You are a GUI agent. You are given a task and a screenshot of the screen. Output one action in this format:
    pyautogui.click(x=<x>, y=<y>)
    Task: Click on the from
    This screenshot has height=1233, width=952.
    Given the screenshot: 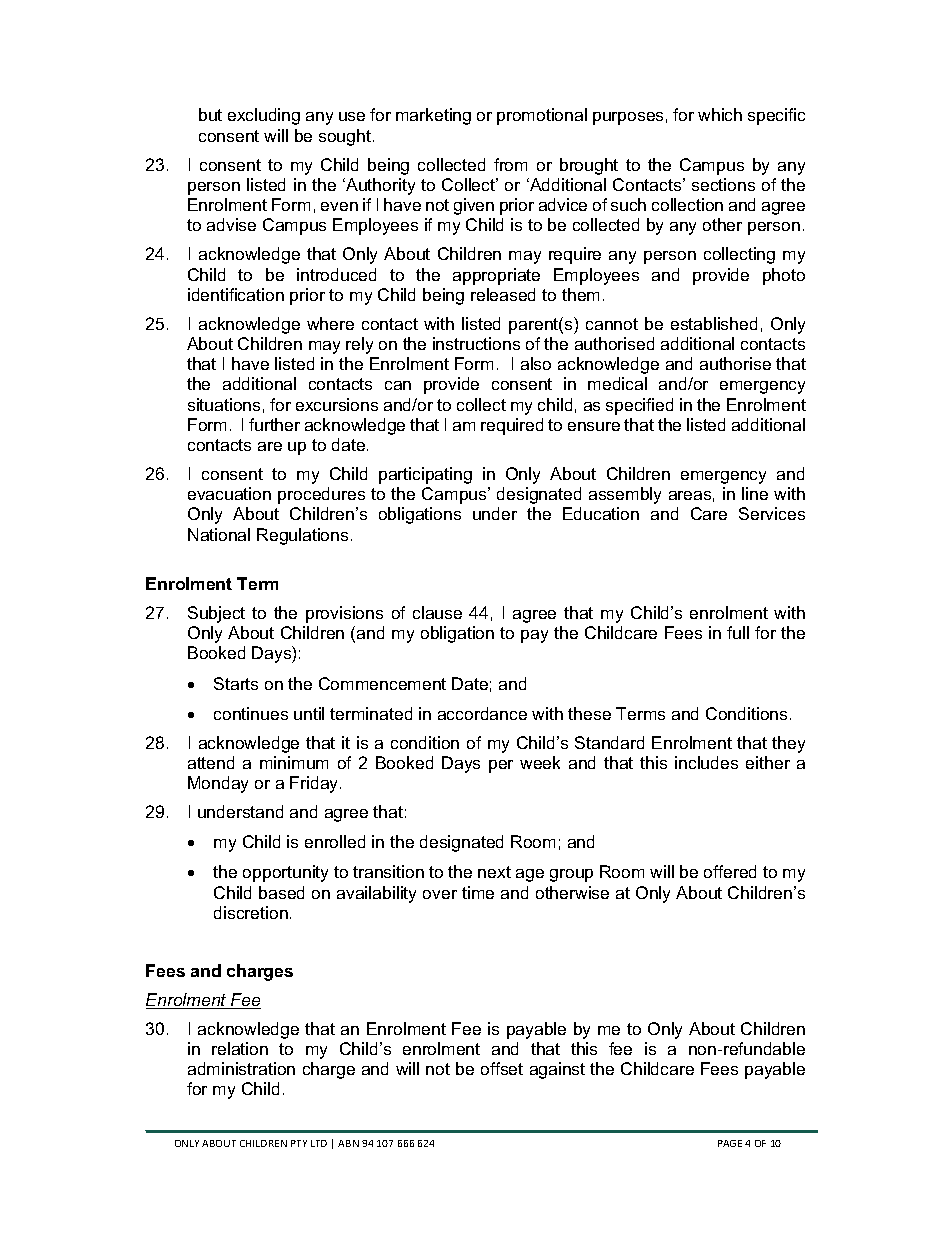 What is the action you would take?
    pyautogui.click(x=510, y=164)
